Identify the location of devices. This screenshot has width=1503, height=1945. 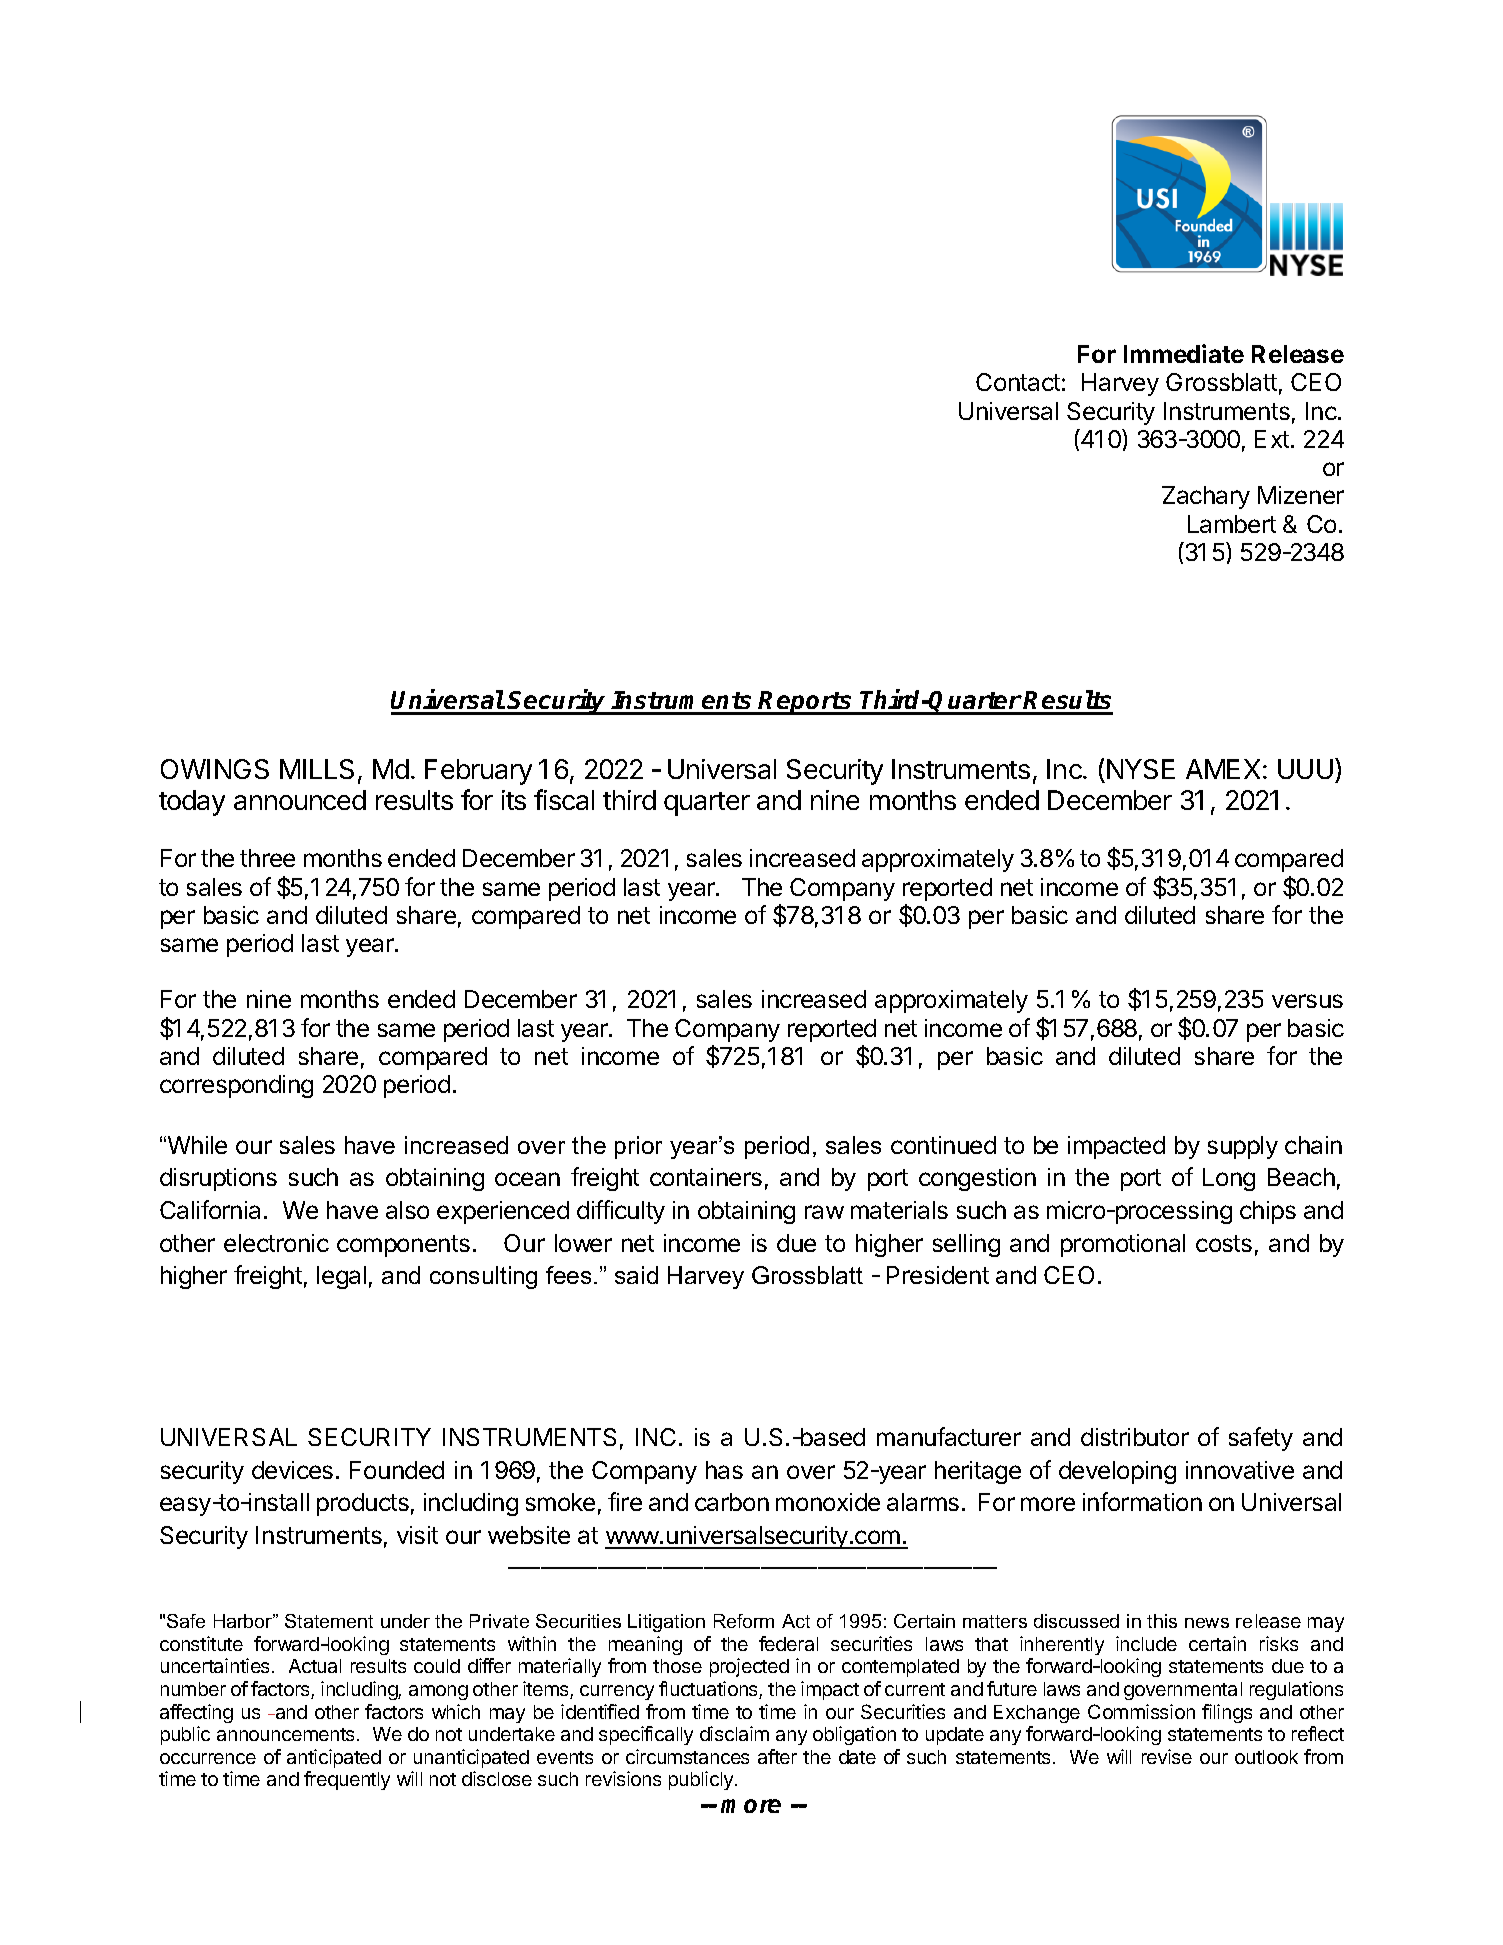
(292, 1470).
